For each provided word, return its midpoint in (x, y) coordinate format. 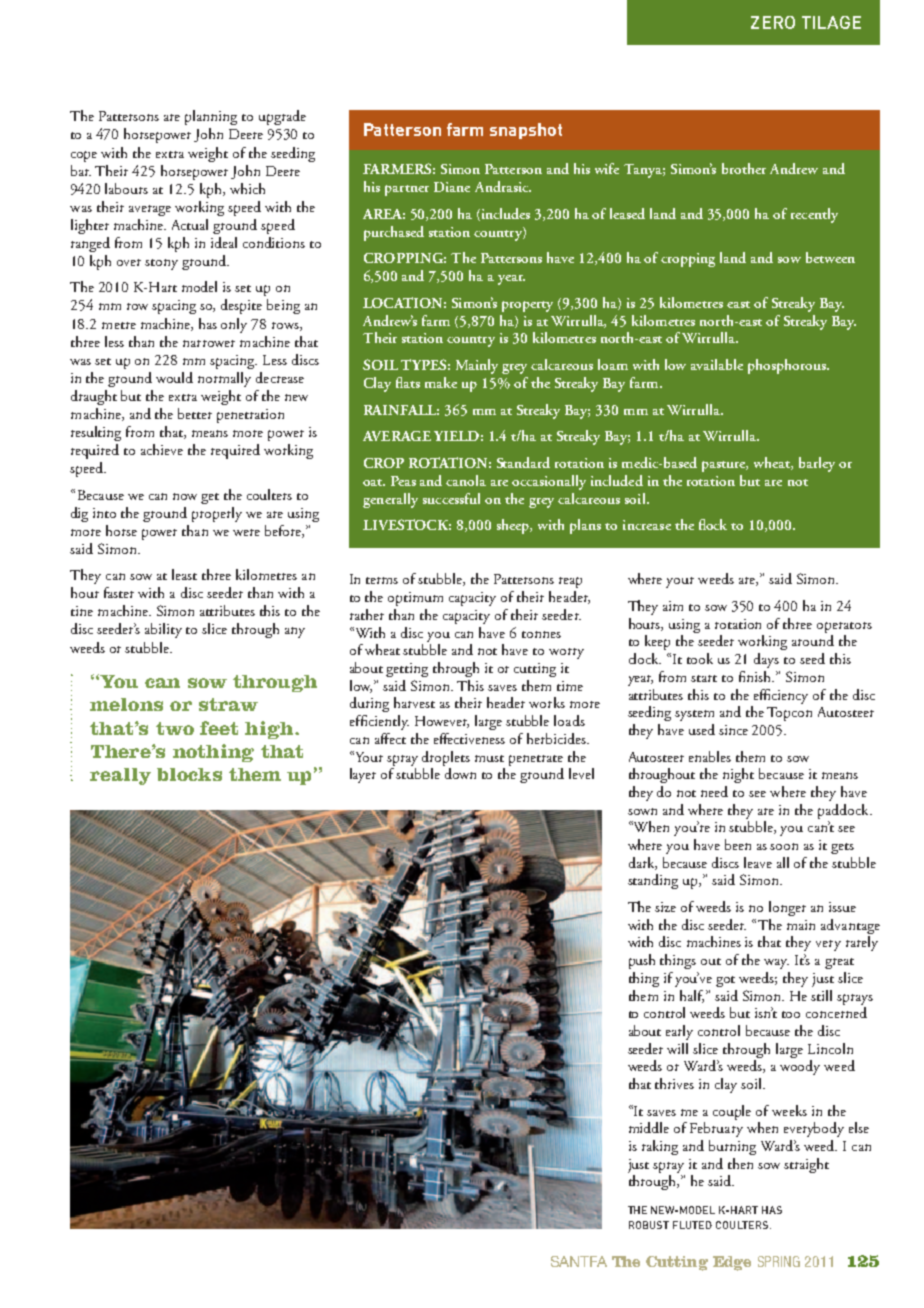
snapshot (526, 131)
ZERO (773, 22)
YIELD (456, 436)
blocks (189, 774)
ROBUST (649, 1225)
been (738, 844)
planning (211, 117)
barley (817, 464)
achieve (162, 449)
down (460, 773)
